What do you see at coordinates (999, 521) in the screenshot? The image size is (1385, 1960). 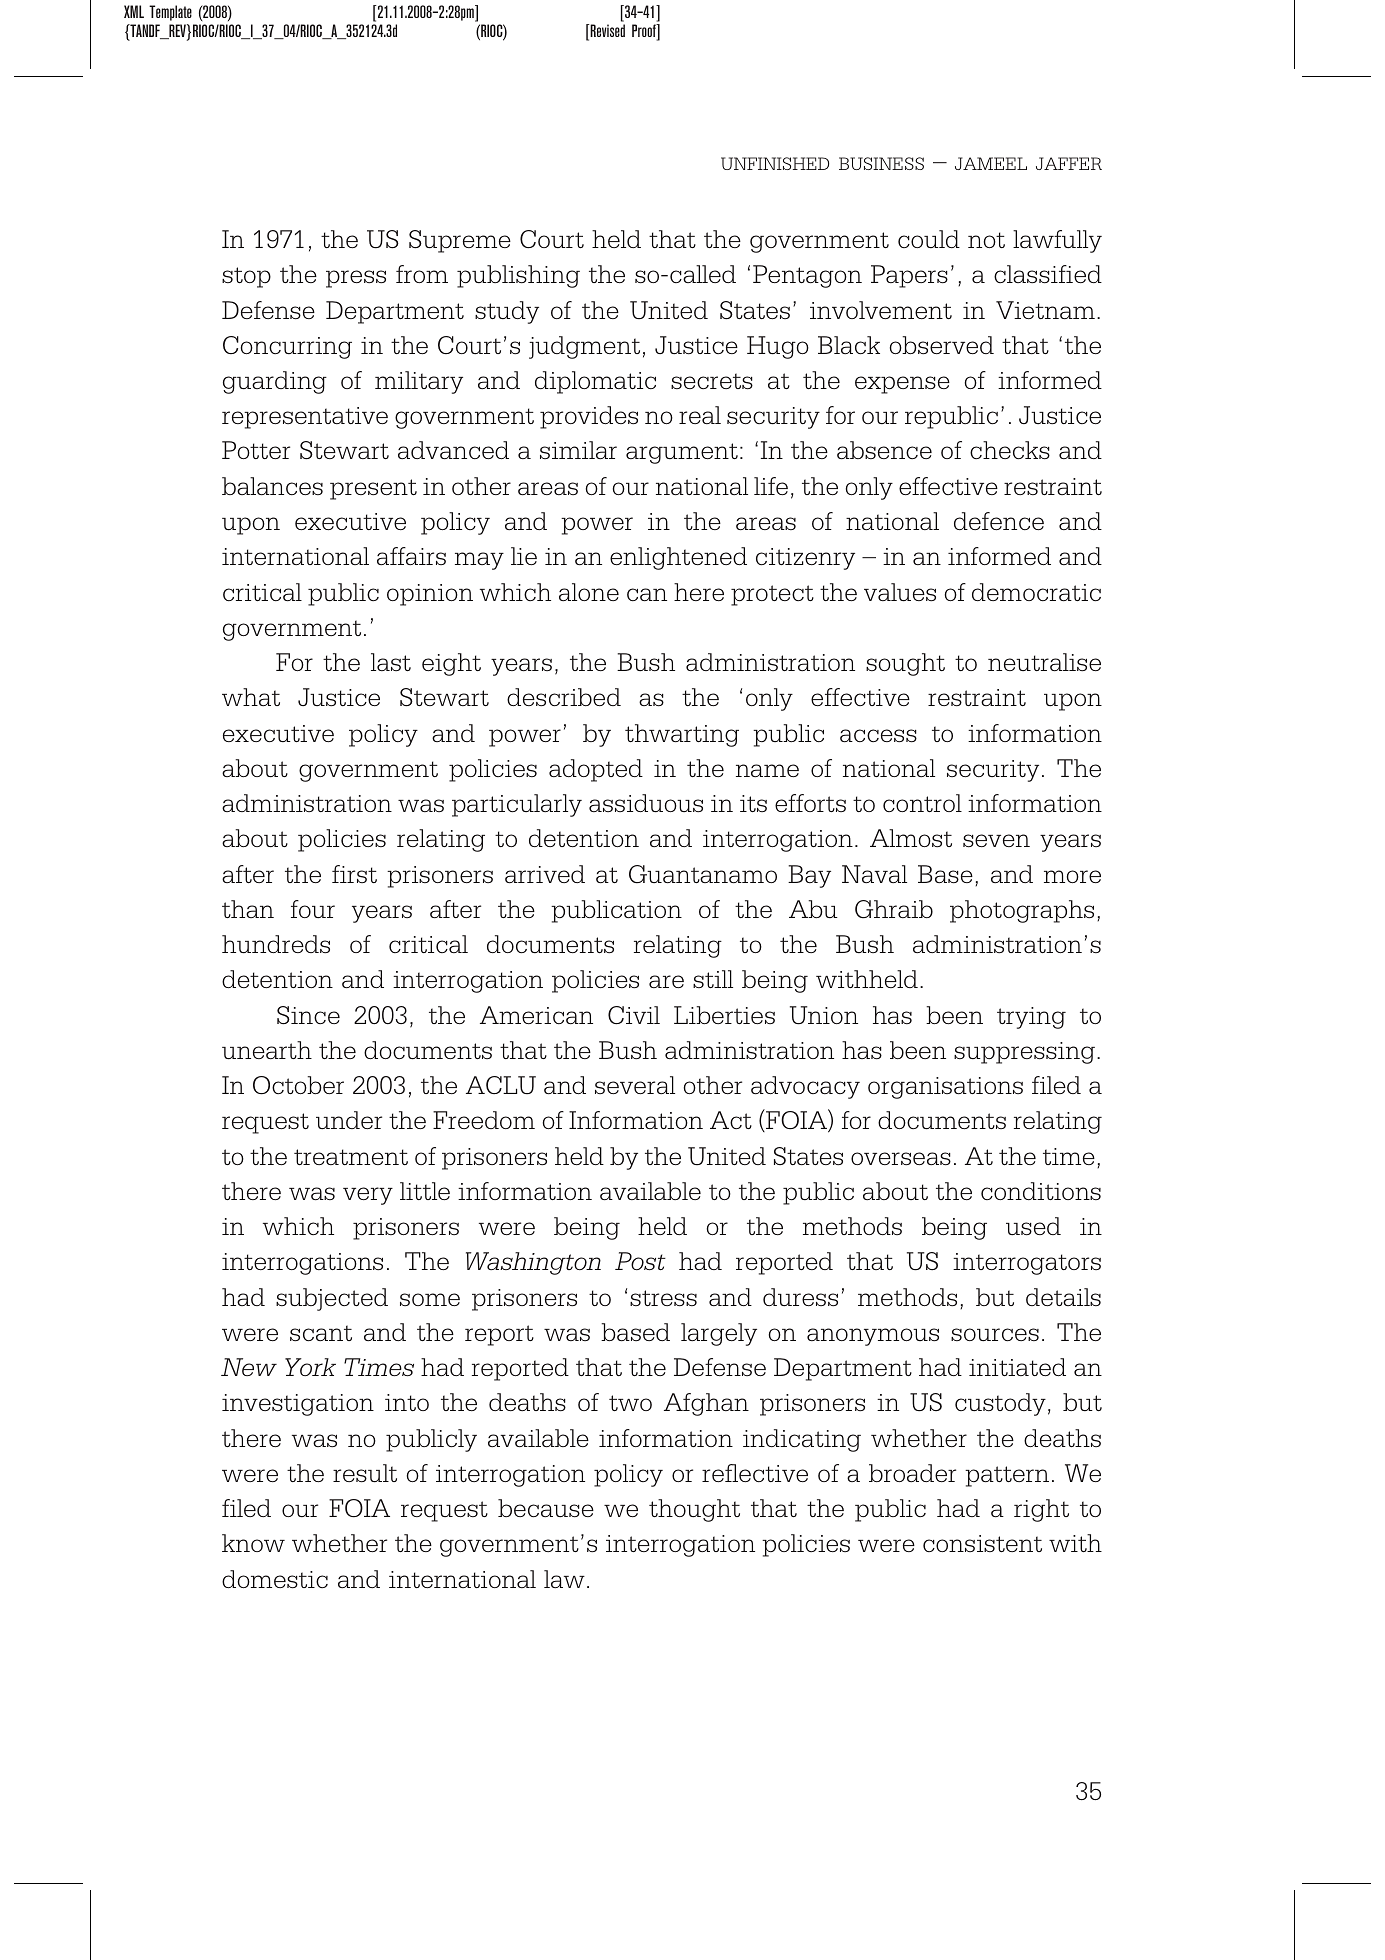 I see `defence` at bounding box center [999, 521].
